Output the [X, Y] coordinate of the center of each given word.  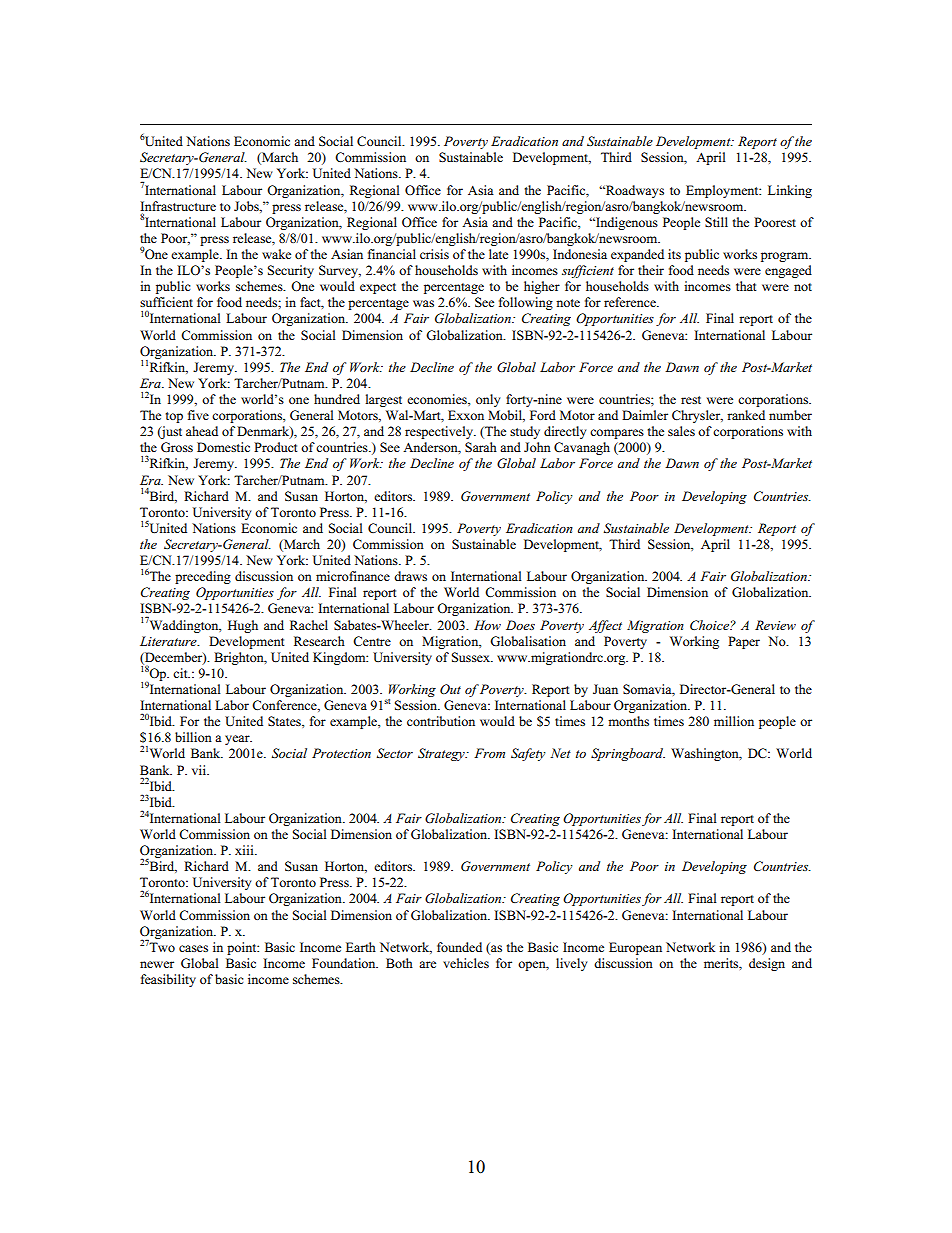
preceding [203, 577]
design [767, 964]
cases [193, 948]
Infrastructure [178, 206]
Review [775, 625]
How [487, 625]
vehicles [466, 963]
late [498, 254]
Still [716, 222]
